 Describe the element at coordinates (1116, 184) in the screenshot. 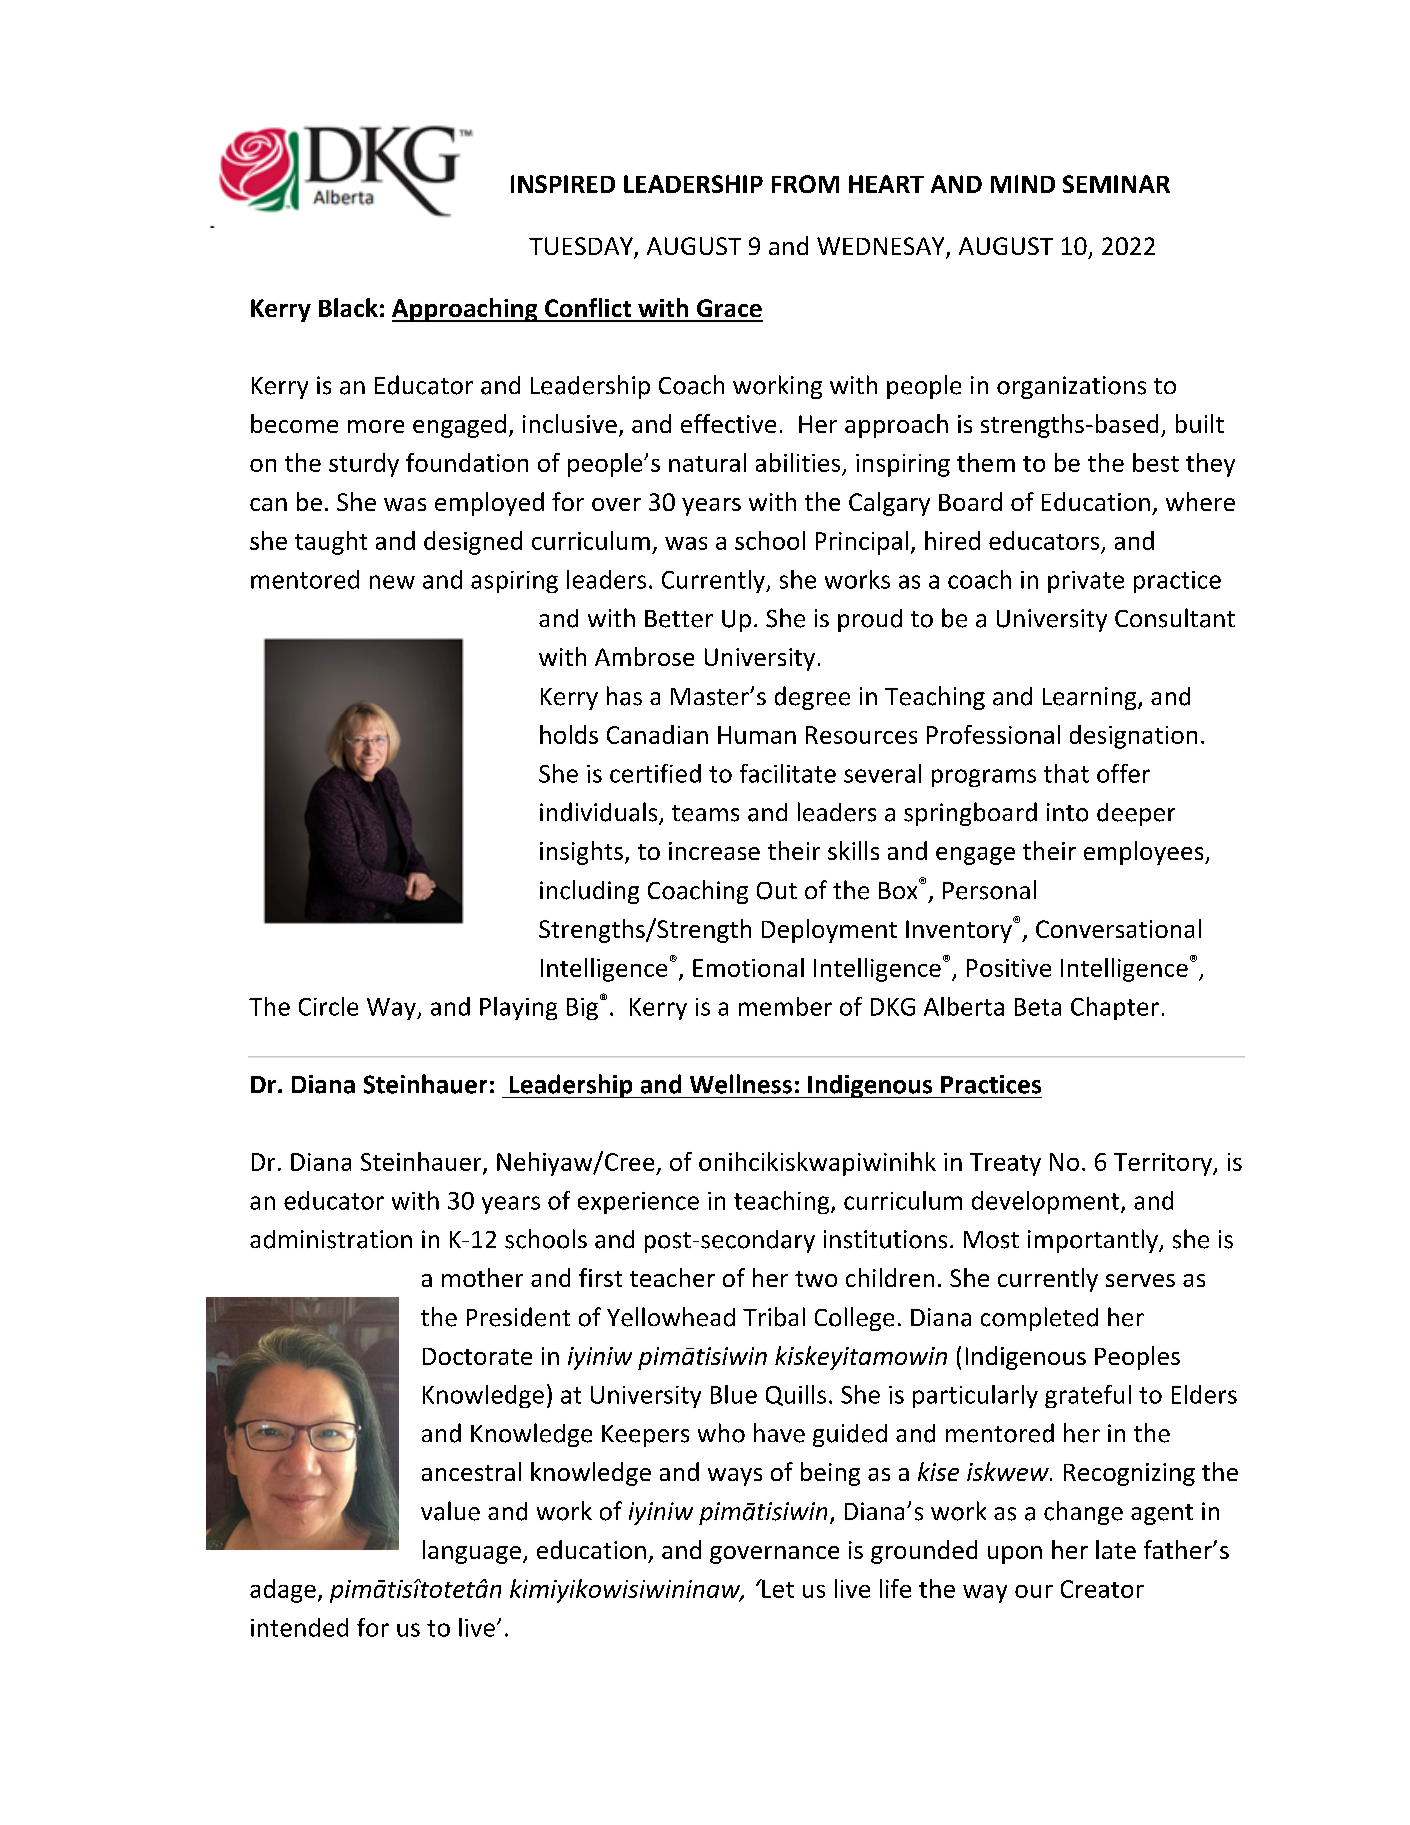

I see `SEMINAR` at that location.
